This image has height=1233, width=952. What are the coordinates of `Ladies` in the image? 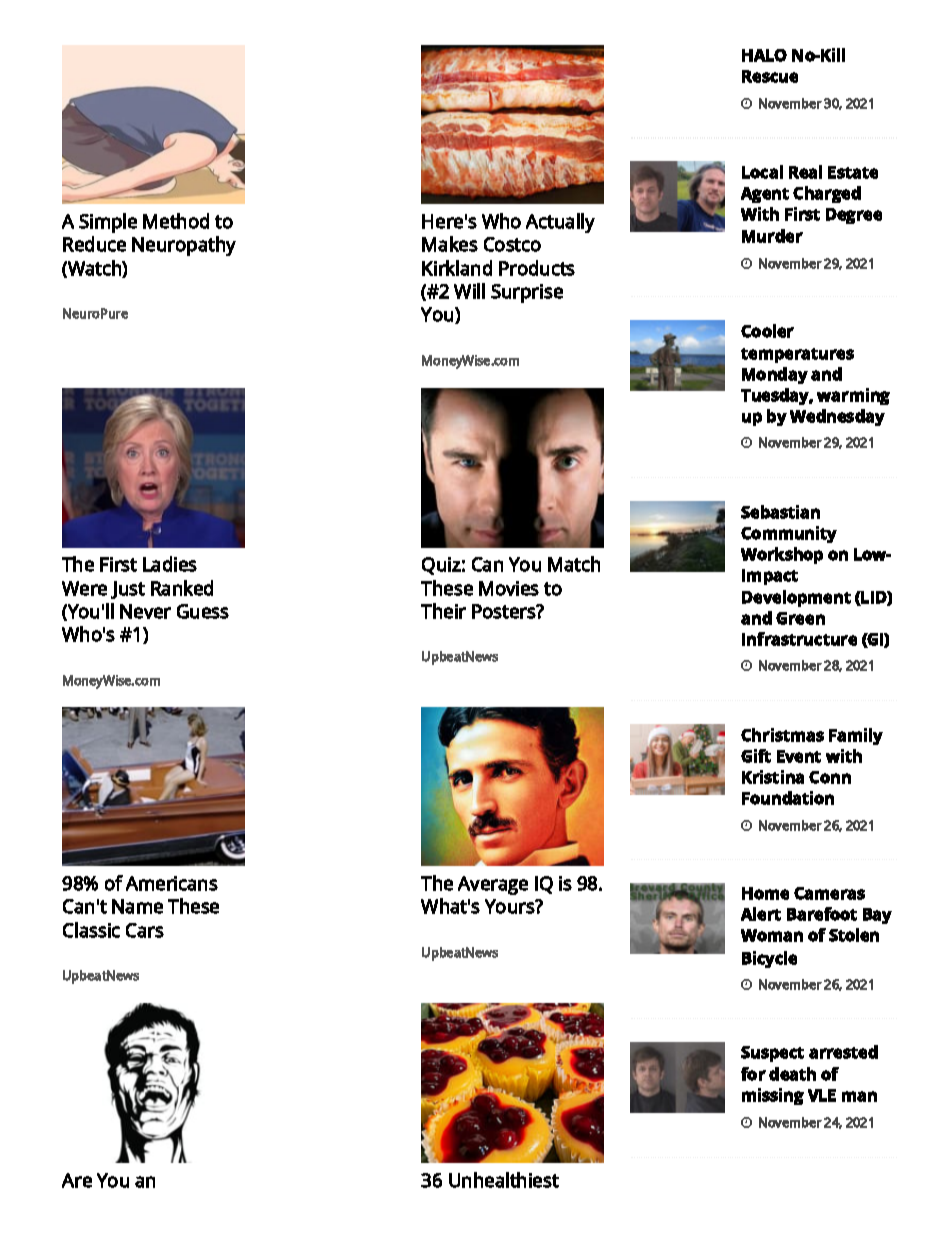 It's located at (170, 564).
